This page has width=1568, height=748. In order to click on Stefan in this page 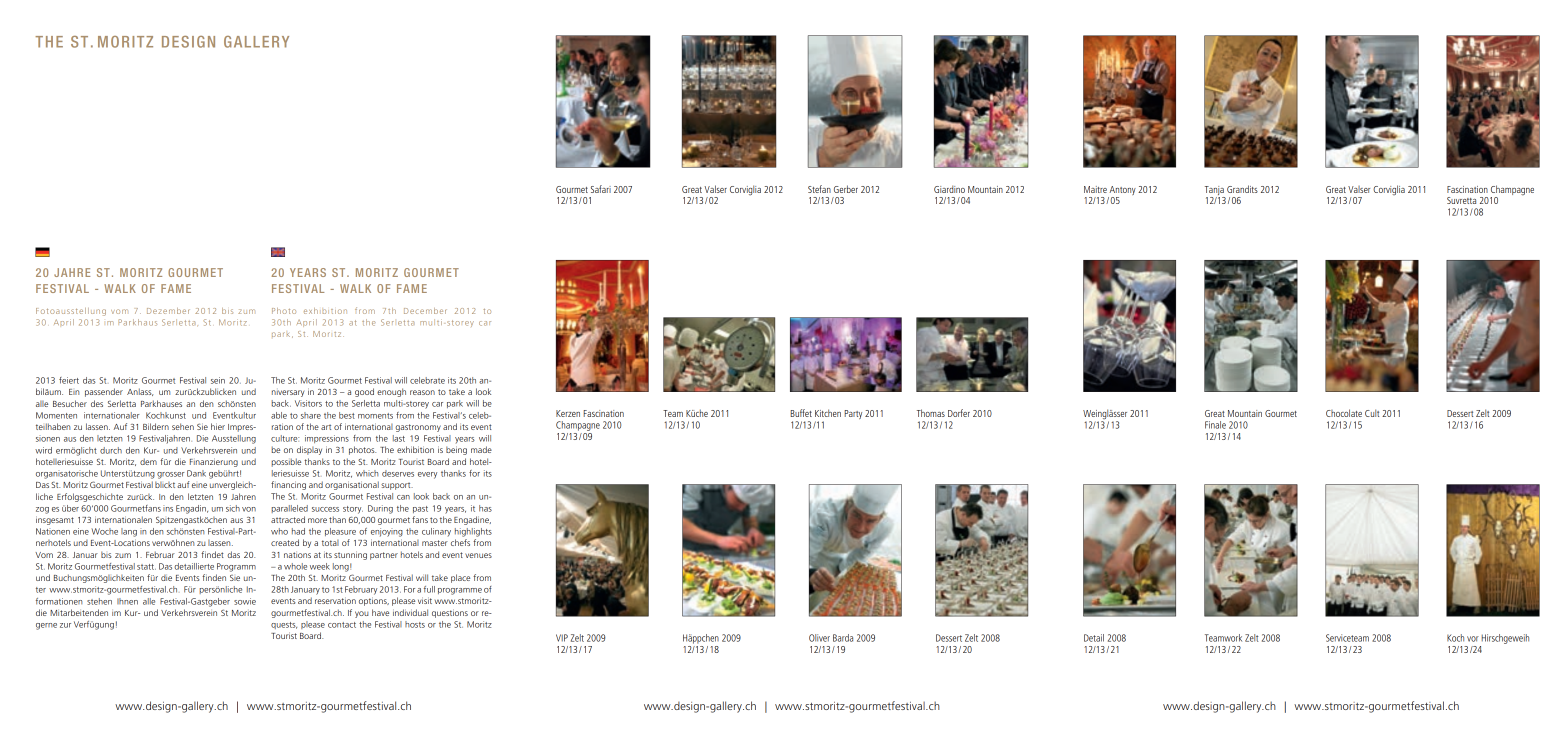, I will do `click(819, 189)`.
